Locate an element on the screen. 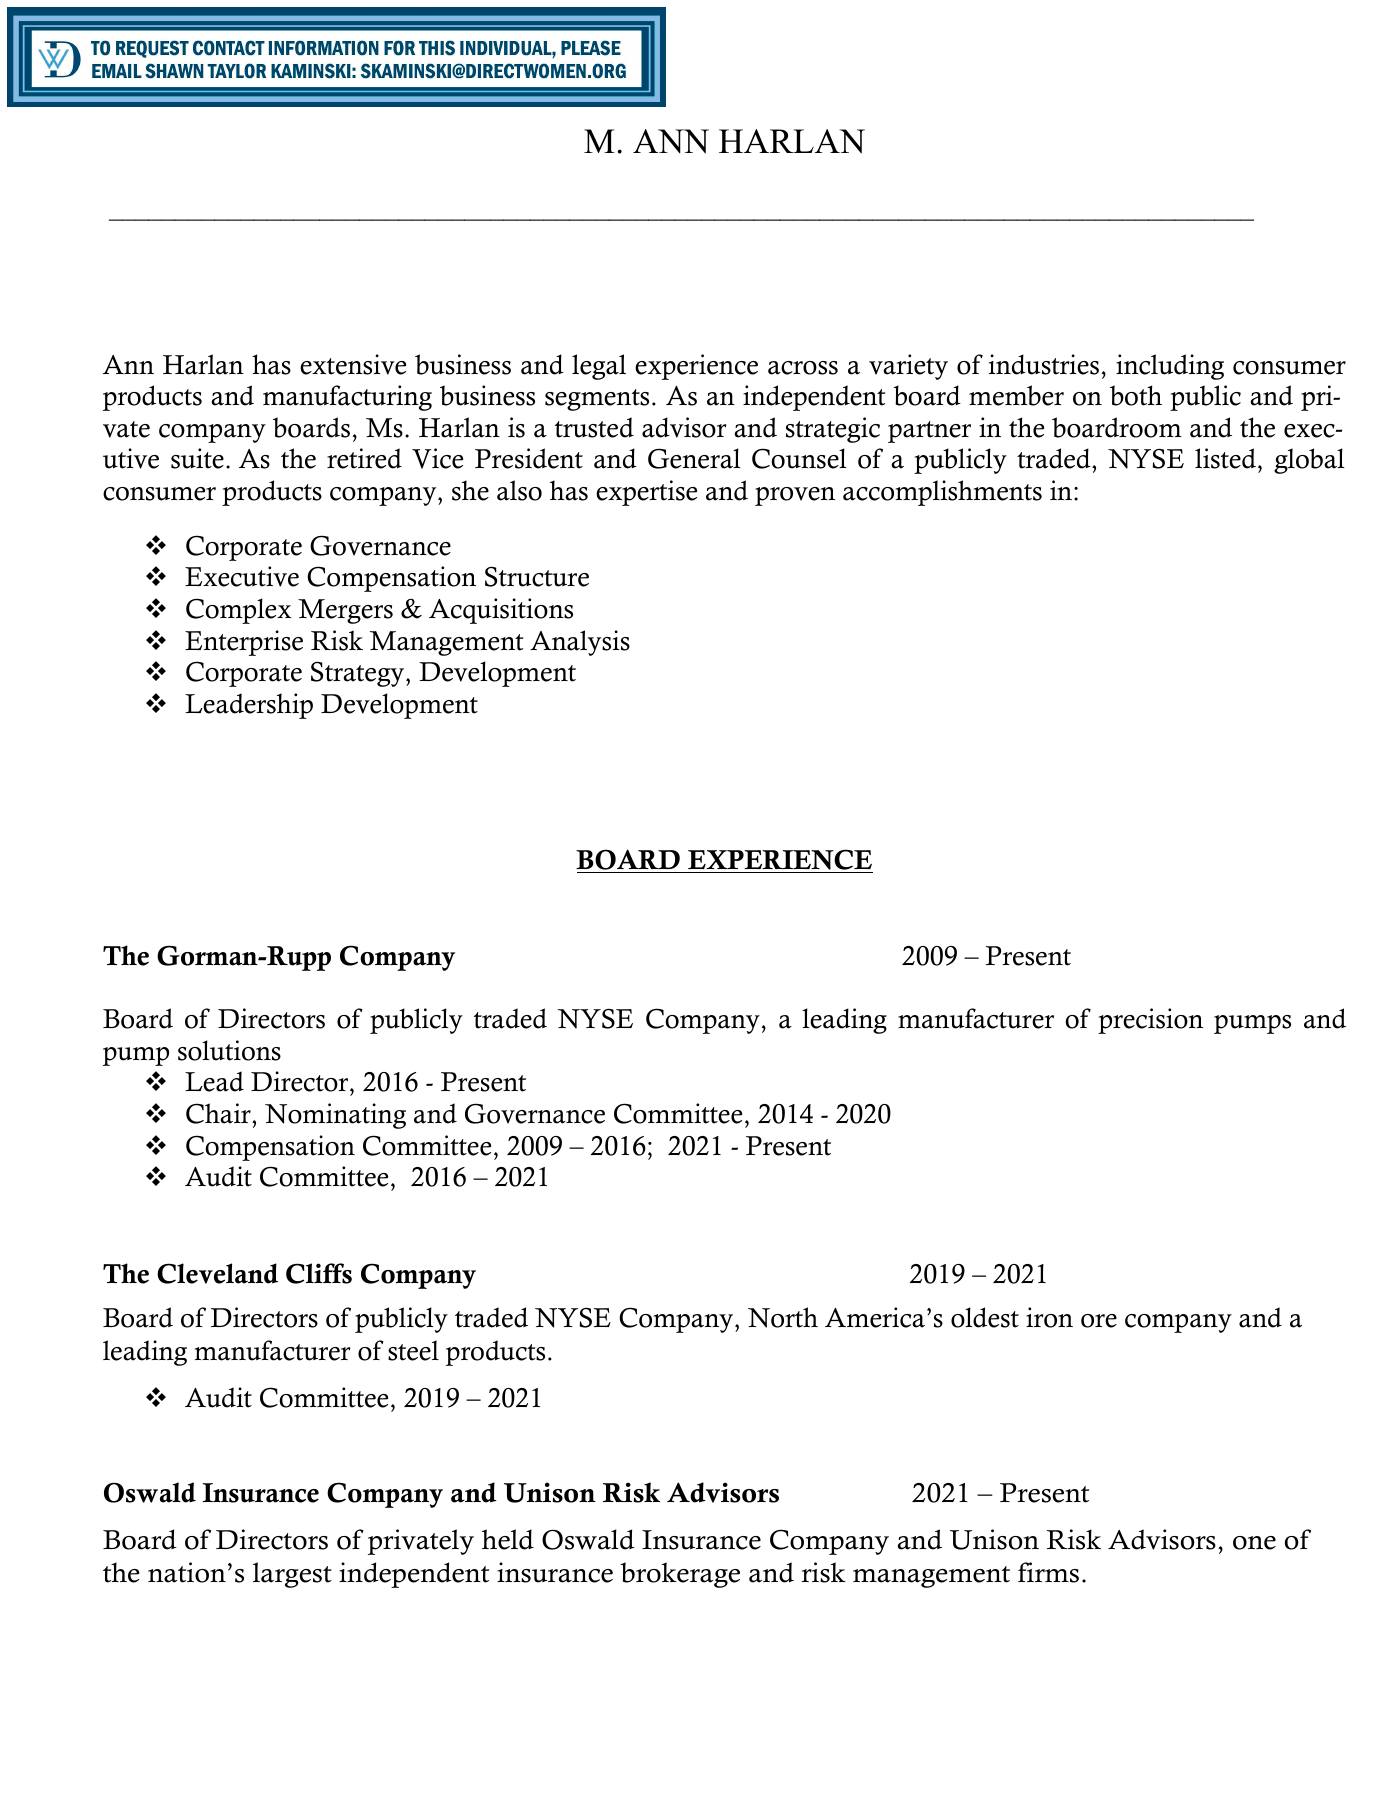 The width and height of the screenshot is (1398, 1809). iron is located at coordinates (1049, 1317).
